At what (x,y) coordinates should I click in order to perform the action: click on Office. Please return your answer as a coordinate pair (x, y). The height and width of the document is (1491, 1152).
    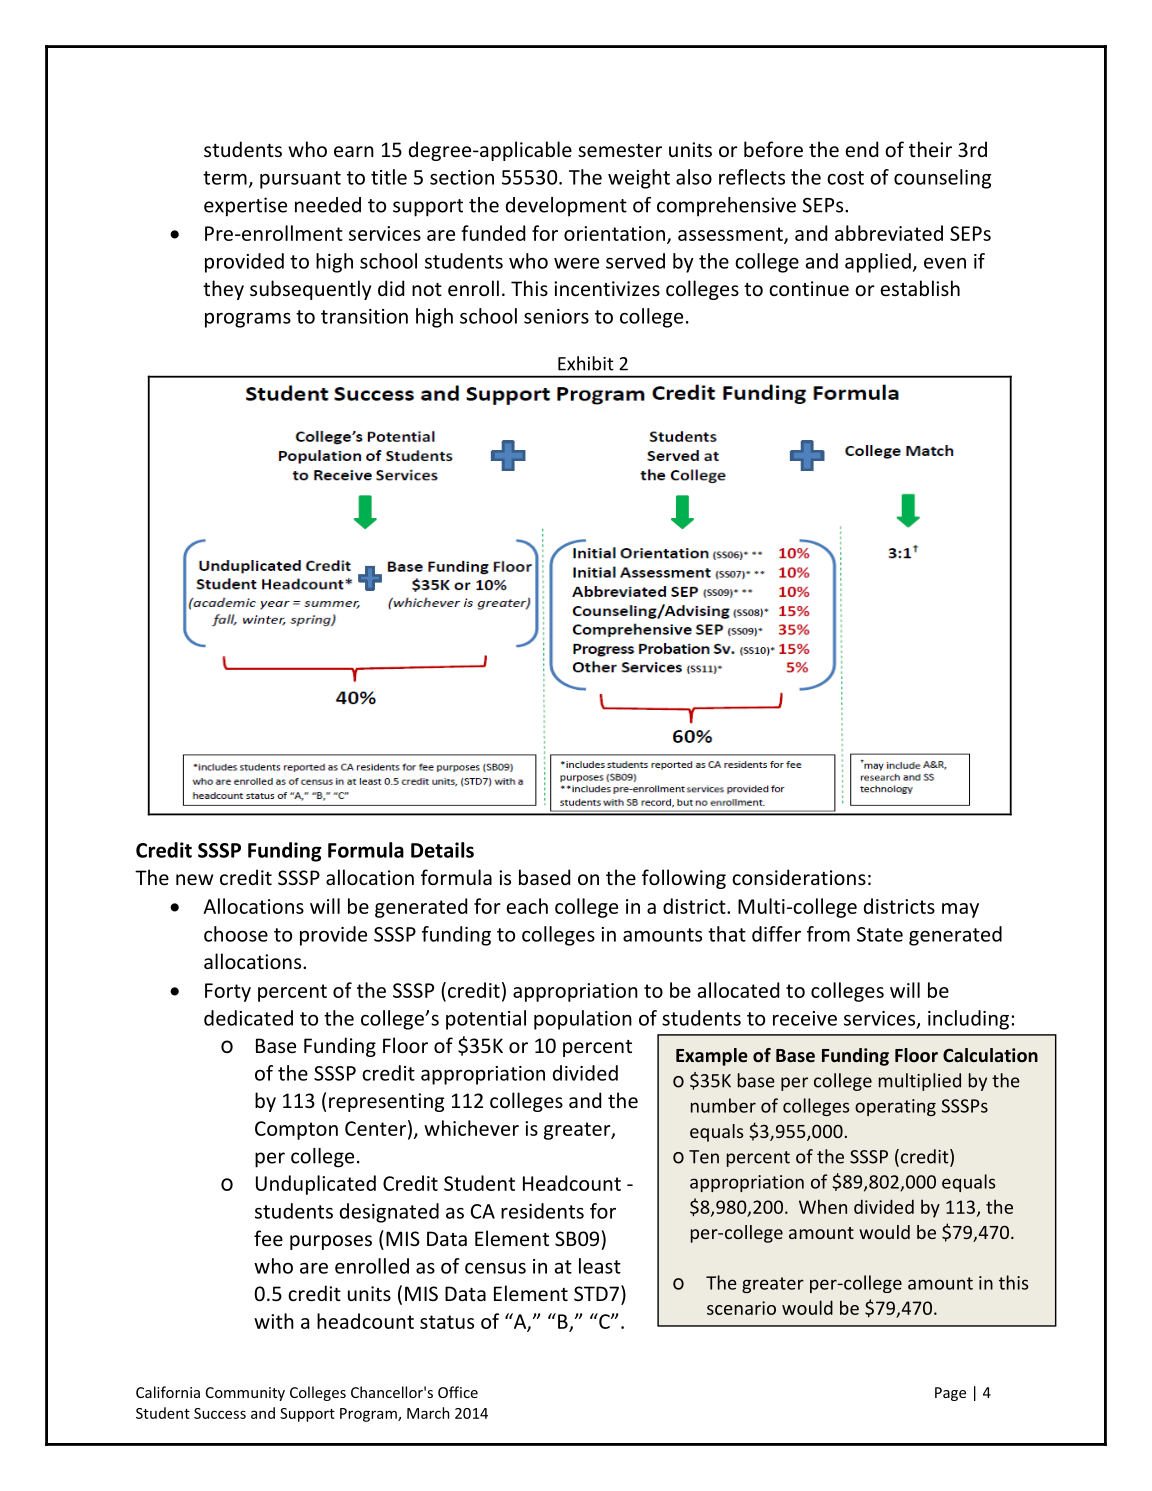
    Looking at the image, I should click on (458, 1392).
